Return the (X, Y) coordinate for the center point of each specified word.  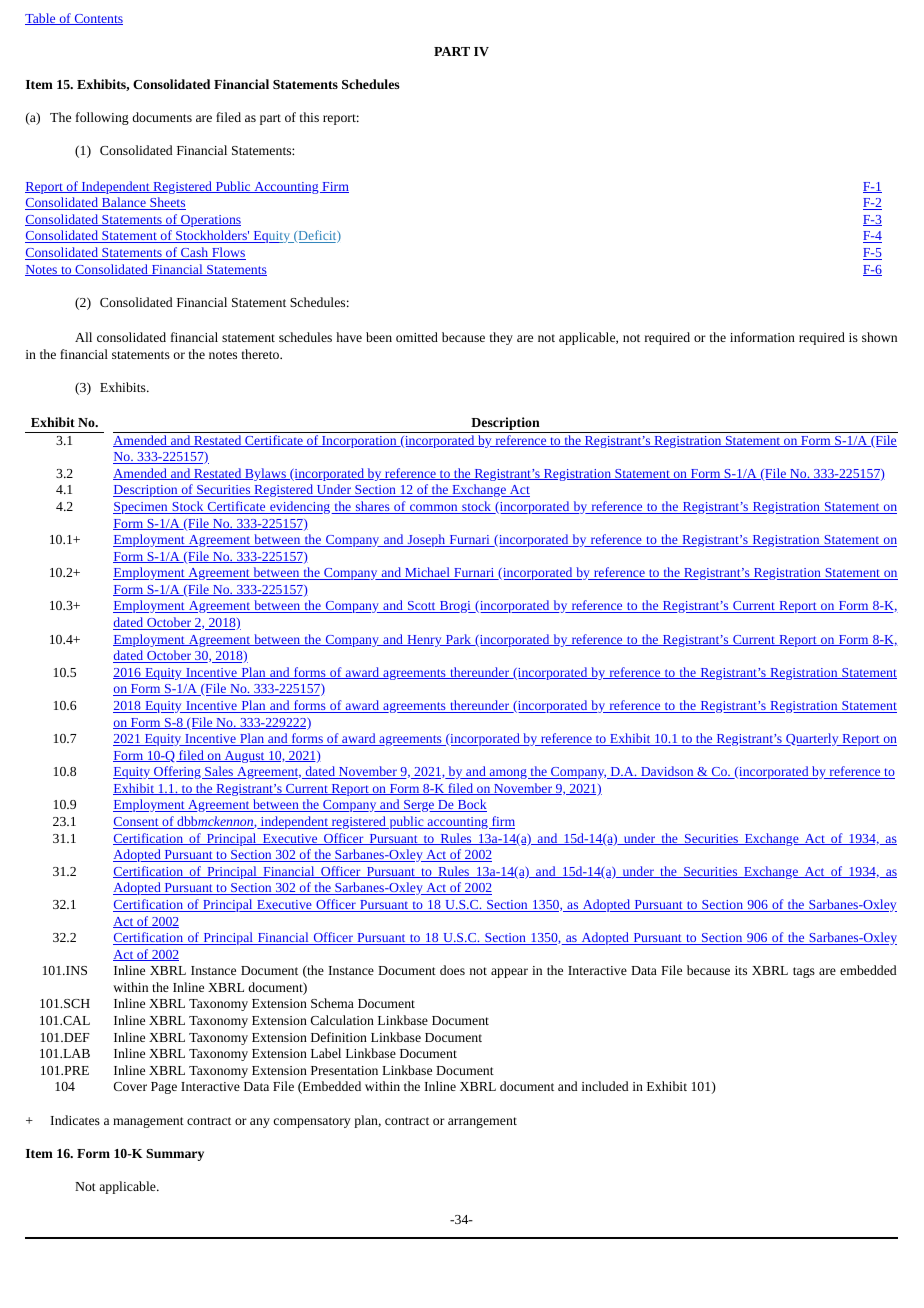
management (148, 1122)
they (501, 338)
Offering (177, 772)
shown (879, 337)
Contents (97, 19)
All (83, 337)
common (434, 509)
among (508, 774)
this (309, 117)
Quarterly (812, 739)
